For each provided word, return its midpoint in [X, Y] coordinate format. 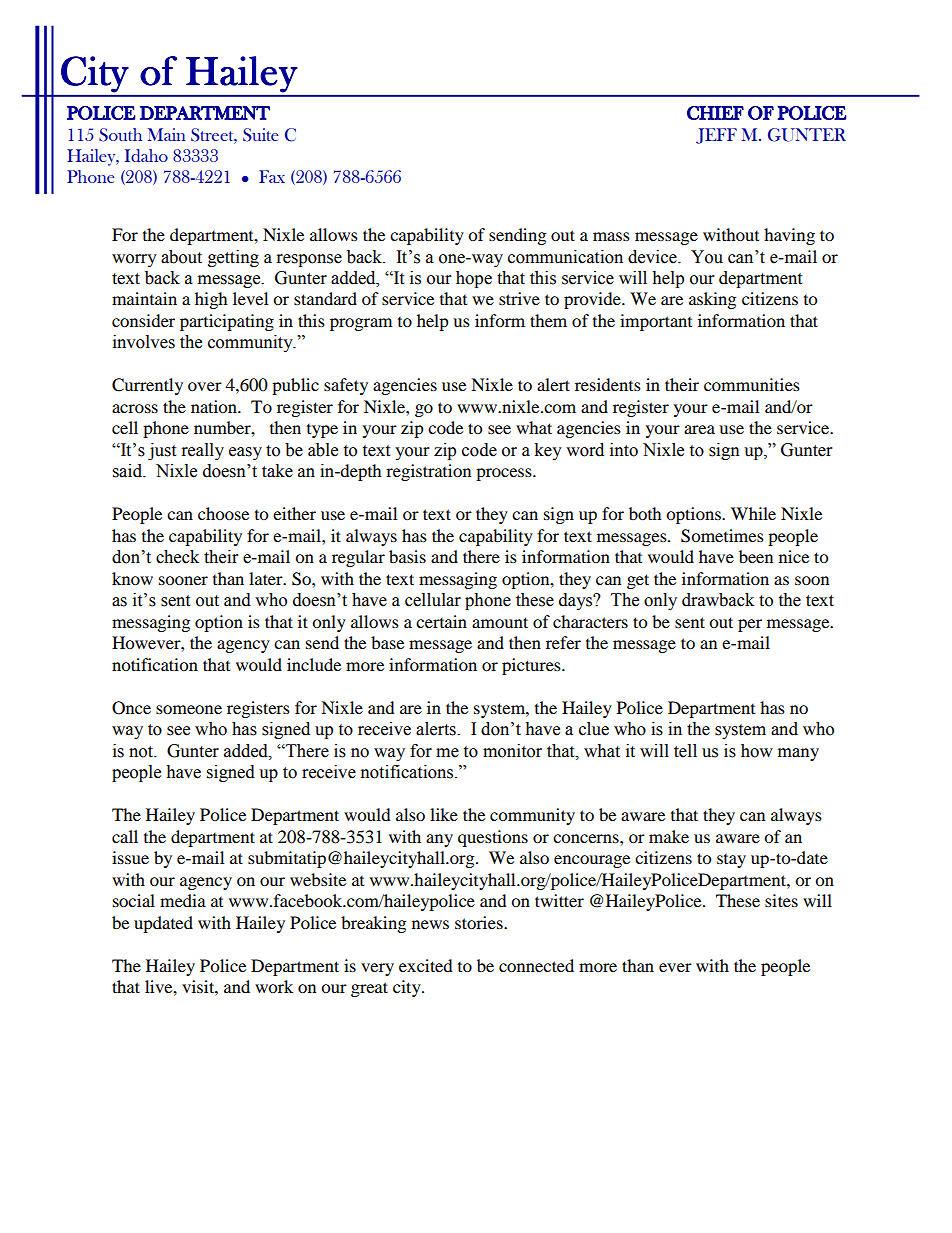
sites [781, 900]
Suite [261, 135]
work [274, 986]
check [177, 557]
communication [565, 257]
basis [407, 556]
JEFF [716, 136]
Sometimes [722, 536]
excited [426, 965]
